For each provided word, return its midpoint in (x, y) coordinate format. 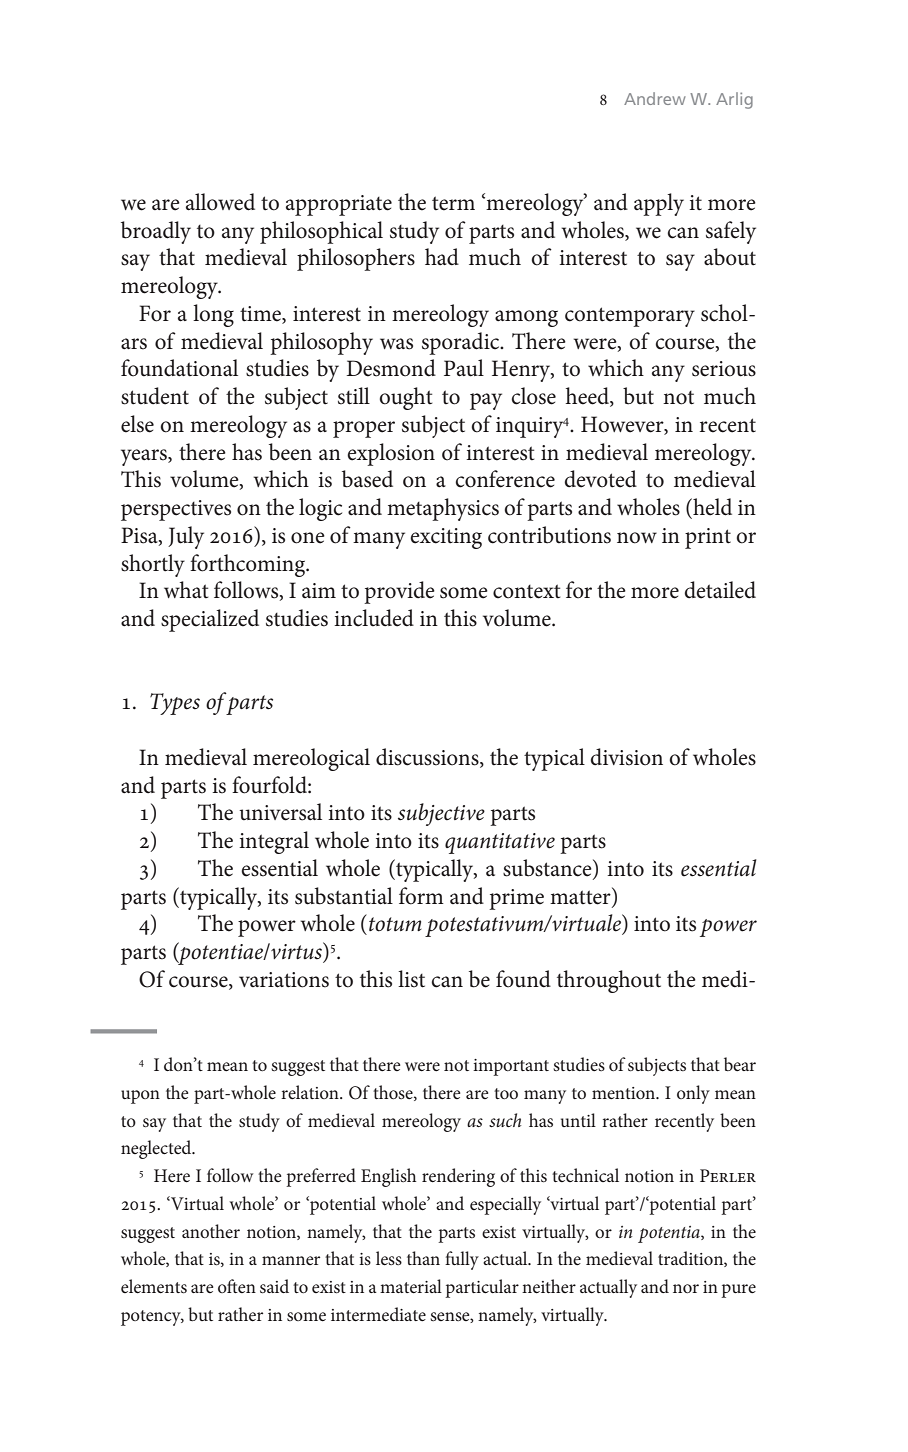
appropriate (339, 205)
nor (686, 1288)
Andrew (655, 98)
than (423, 1258)
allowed (220, 202)
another (211, 1231)
